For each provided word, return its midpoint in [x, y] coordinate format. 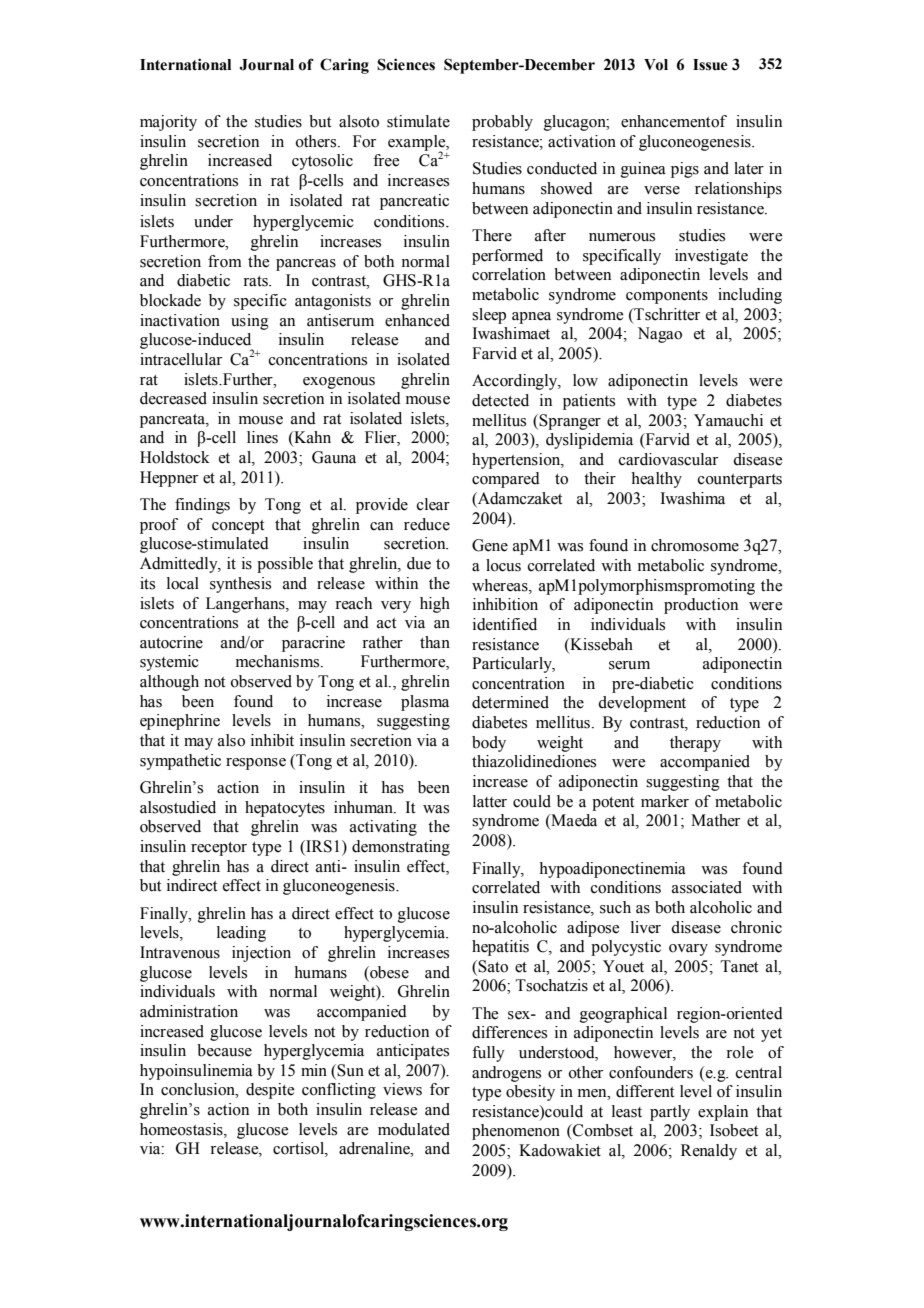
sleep [489, 316]
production [701, 606]
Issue [710, 65]
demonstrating [401, 848]
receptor [219, 849]
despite [270, 1091]
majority [168, 123]
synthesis [240, 585]
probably [502, 123]
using [250, 322]
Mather [715, 820]
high [435, 605]
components [667, 297]
